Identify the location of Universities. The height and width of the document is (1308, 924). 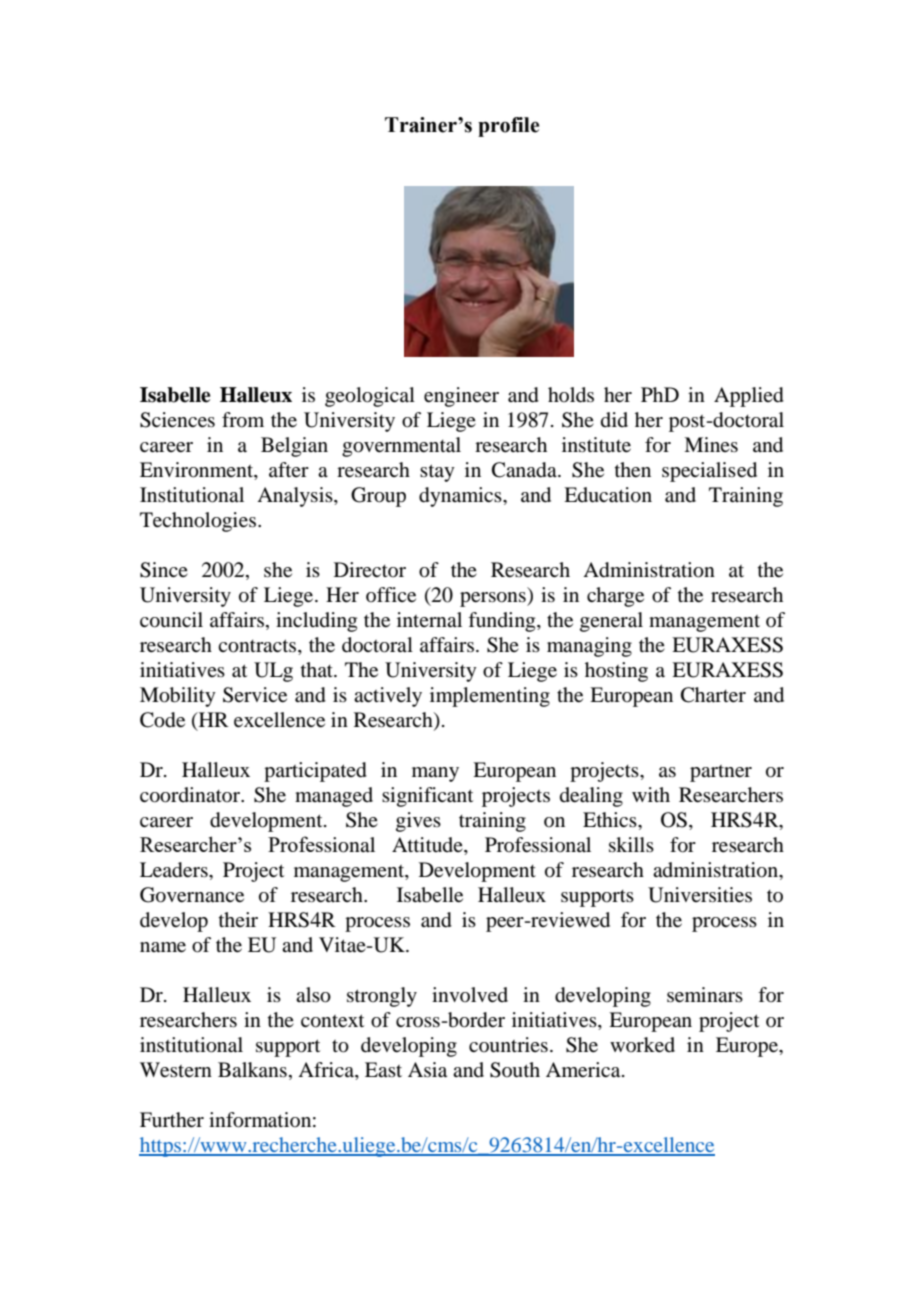
(700, 895).
